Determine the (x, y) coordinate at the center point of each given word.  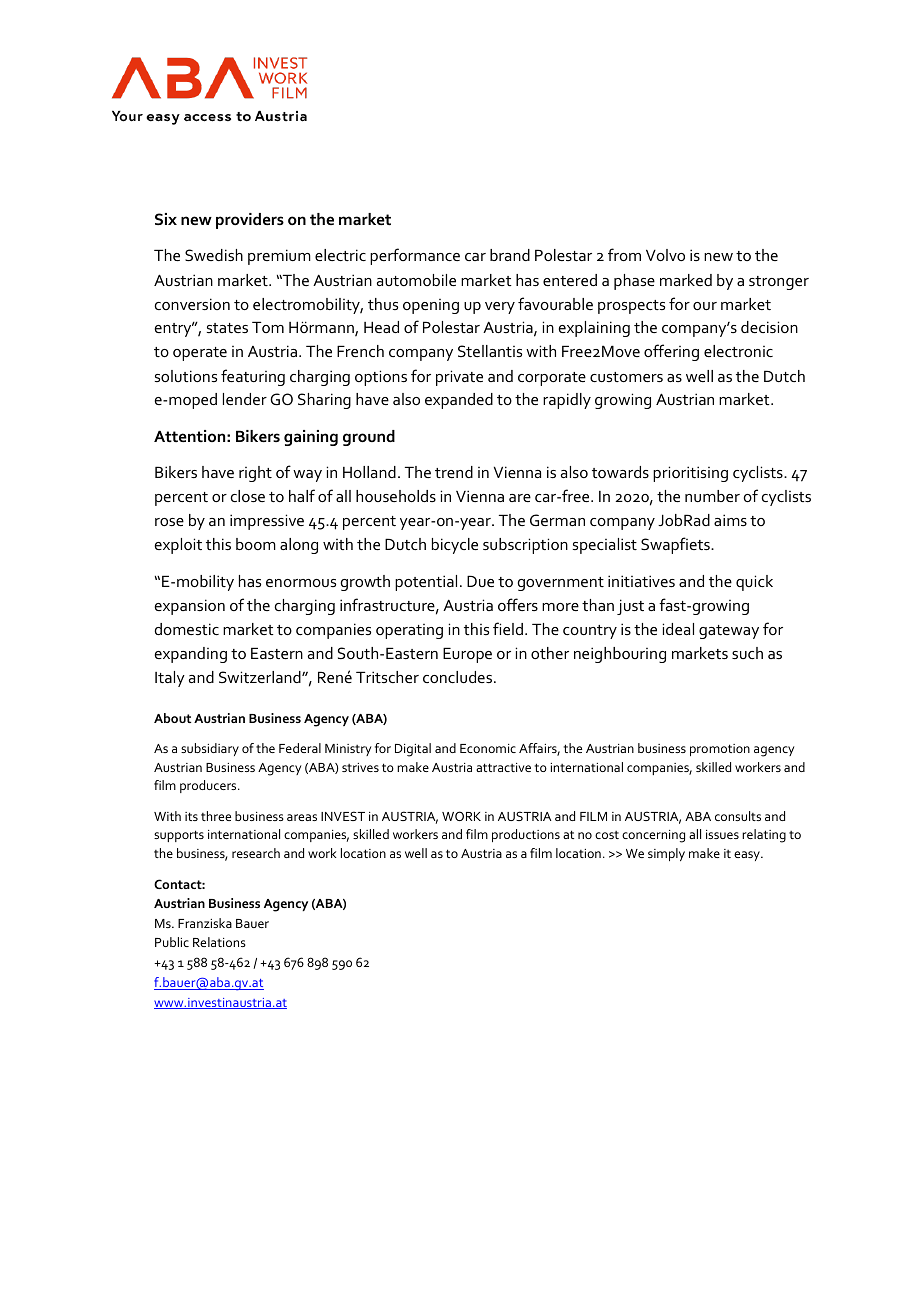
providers (250, 221)
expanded (459, 401)
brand (510, 255)
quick (754, 583)
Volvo (665, 255)
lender (245, 399)
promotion (720, 750)
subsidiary (210, 749)
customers (626, 377)
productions (526, 835)
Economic (488, 748)
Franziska (205, 923)
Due (480, 581)
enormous (301, 583)
